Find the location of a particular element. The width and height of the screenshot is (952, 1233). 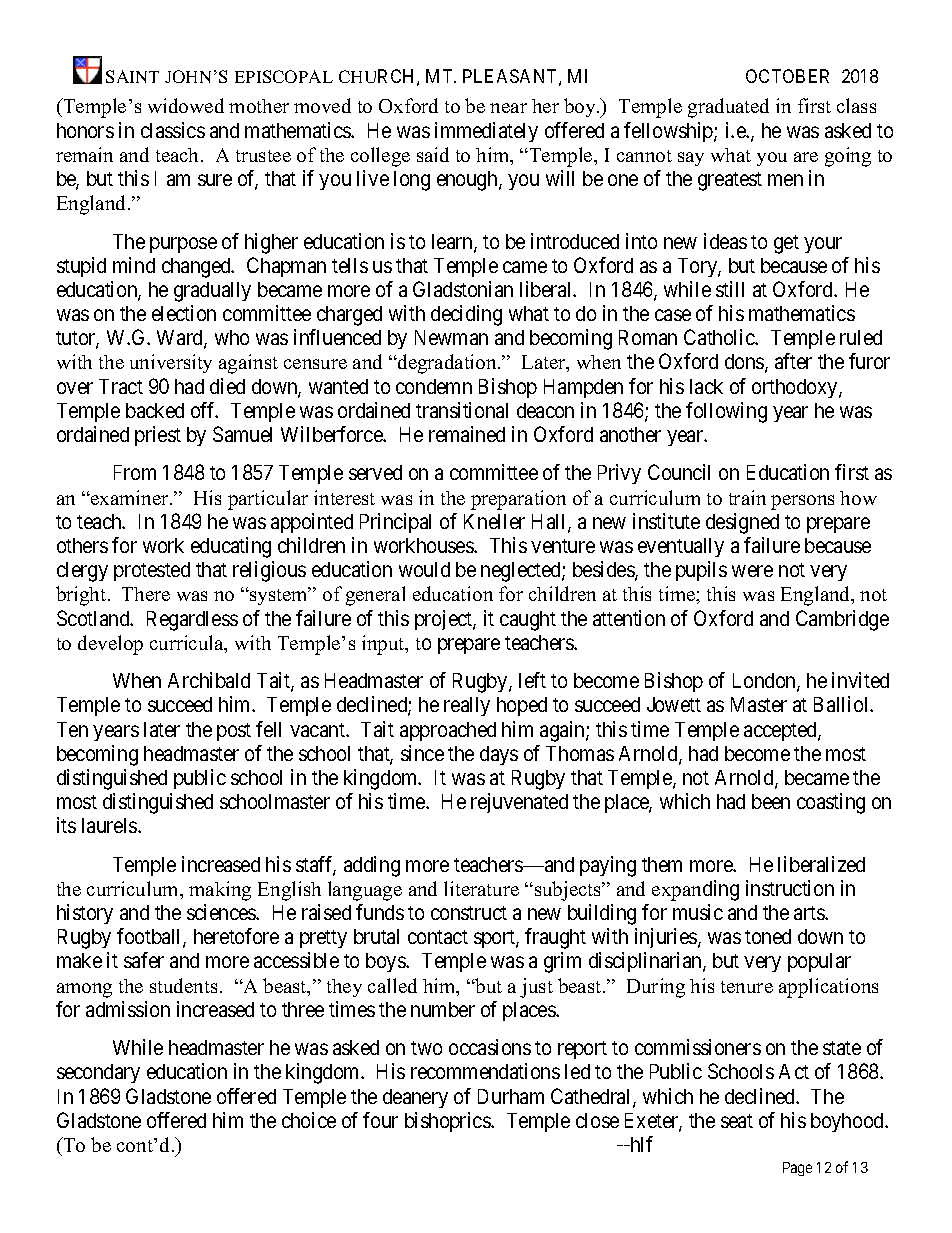

immediately is located at coordinates (486, 132).
